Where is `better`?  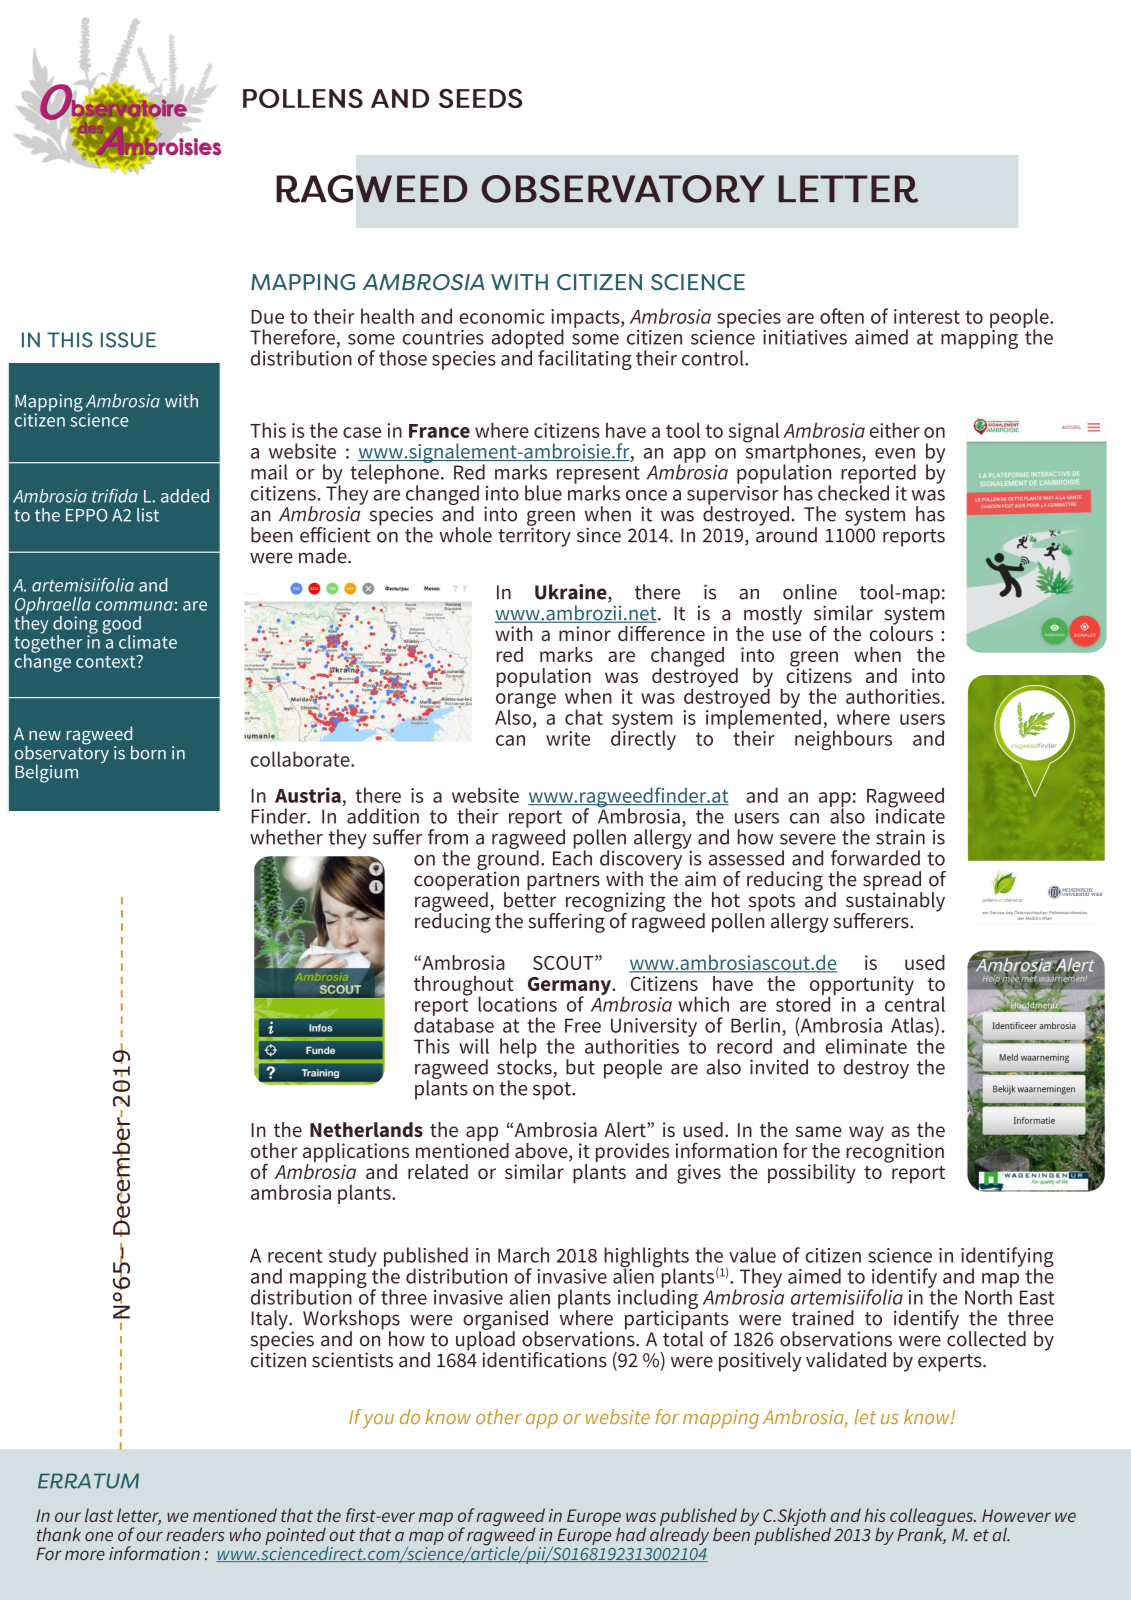 better is located at coordinates (530, 898).
